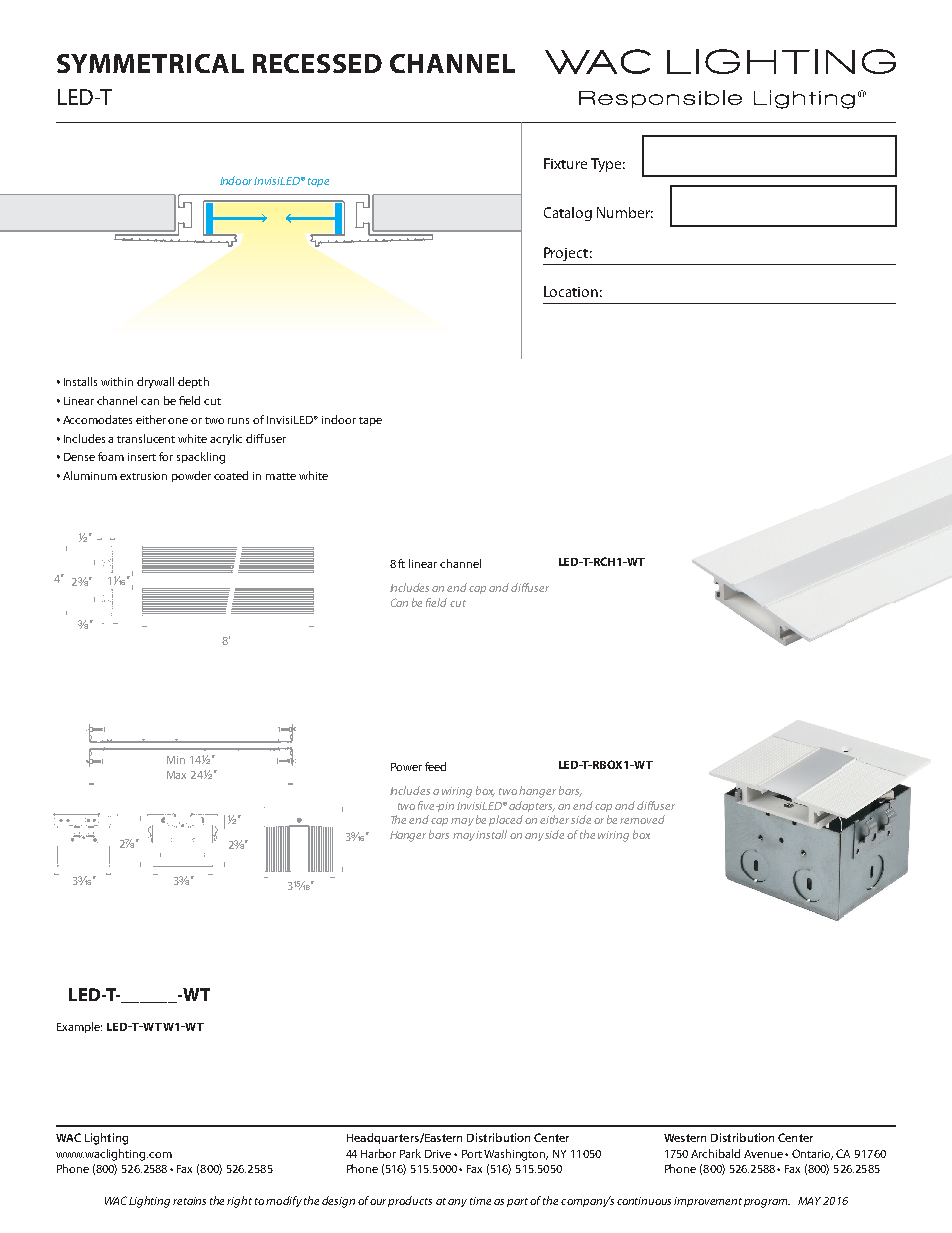  I want to click on feed, so click(435, 766).
